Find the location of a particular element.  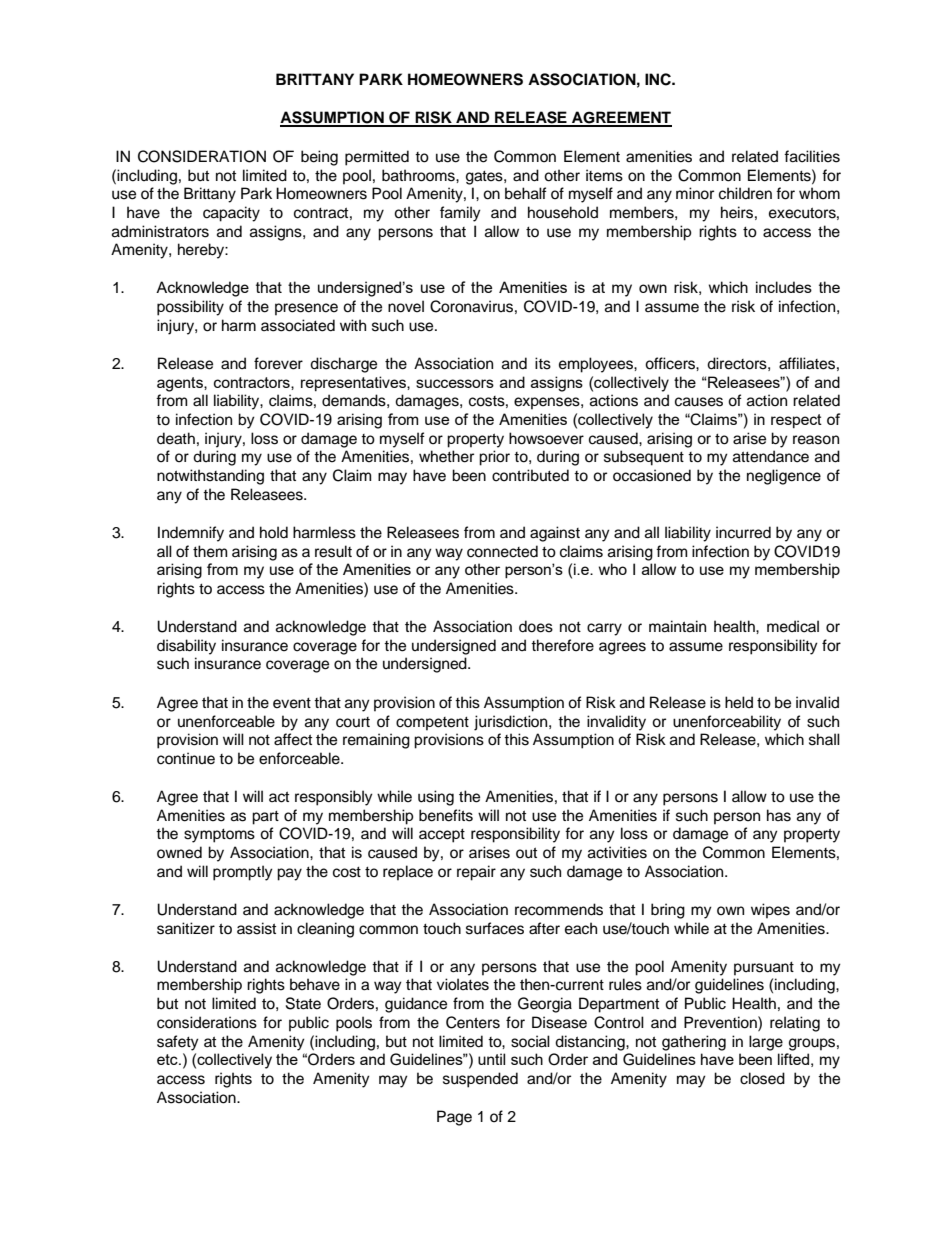

behalf is located at coordinates (526, 193).
